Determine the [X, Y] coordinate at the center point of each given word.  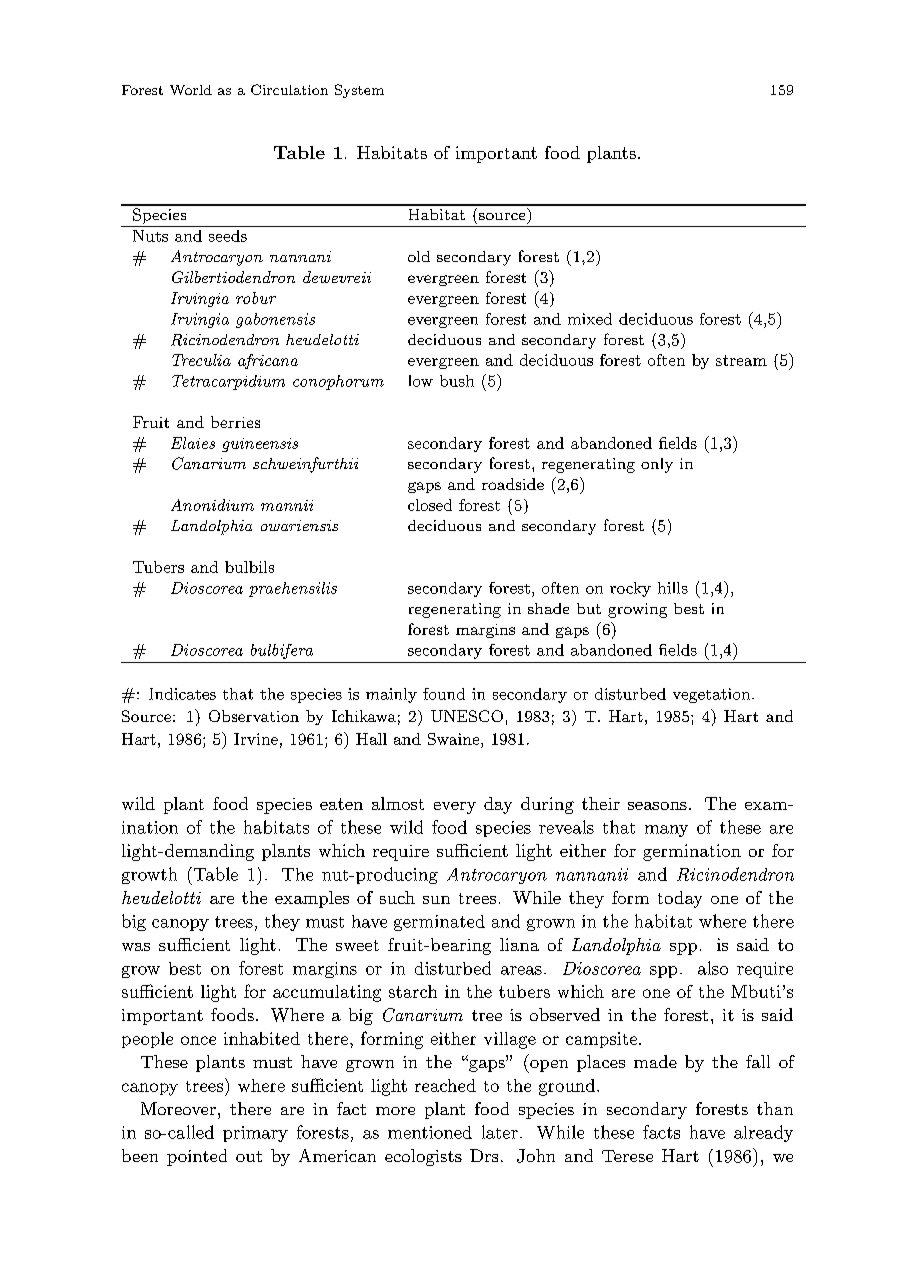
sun [436, 900]
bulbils [249, 567]
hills [673, 588]
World [191, 90]
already [763, 1133]
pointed [197, 1157]
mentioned [430, 1132]
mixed [590, 319]
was [136, 947]
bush [457, 381]
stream [741, 360]
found [444, 694]
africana [268, 361]
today [680, 899]
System [359, 91]
